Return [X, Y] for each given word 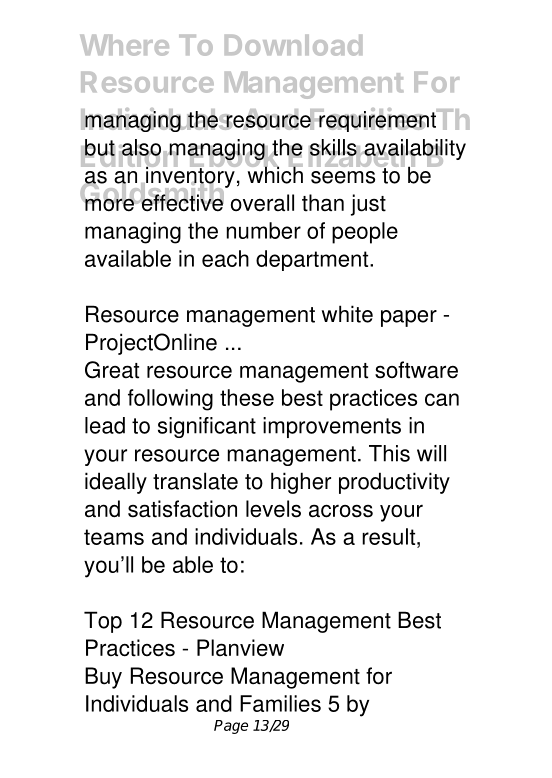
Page [231, 727]
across [341, 511]
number [264, 230]
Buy [103, 678]
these [247, 397]
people [365, 233]
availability [414, 150]
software [416, 370]
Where [124, 45]
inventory [190, 177]
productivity [394, 483]
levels [273, 509]
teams [114, 537]
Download [293, 45]
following [170, 400]
